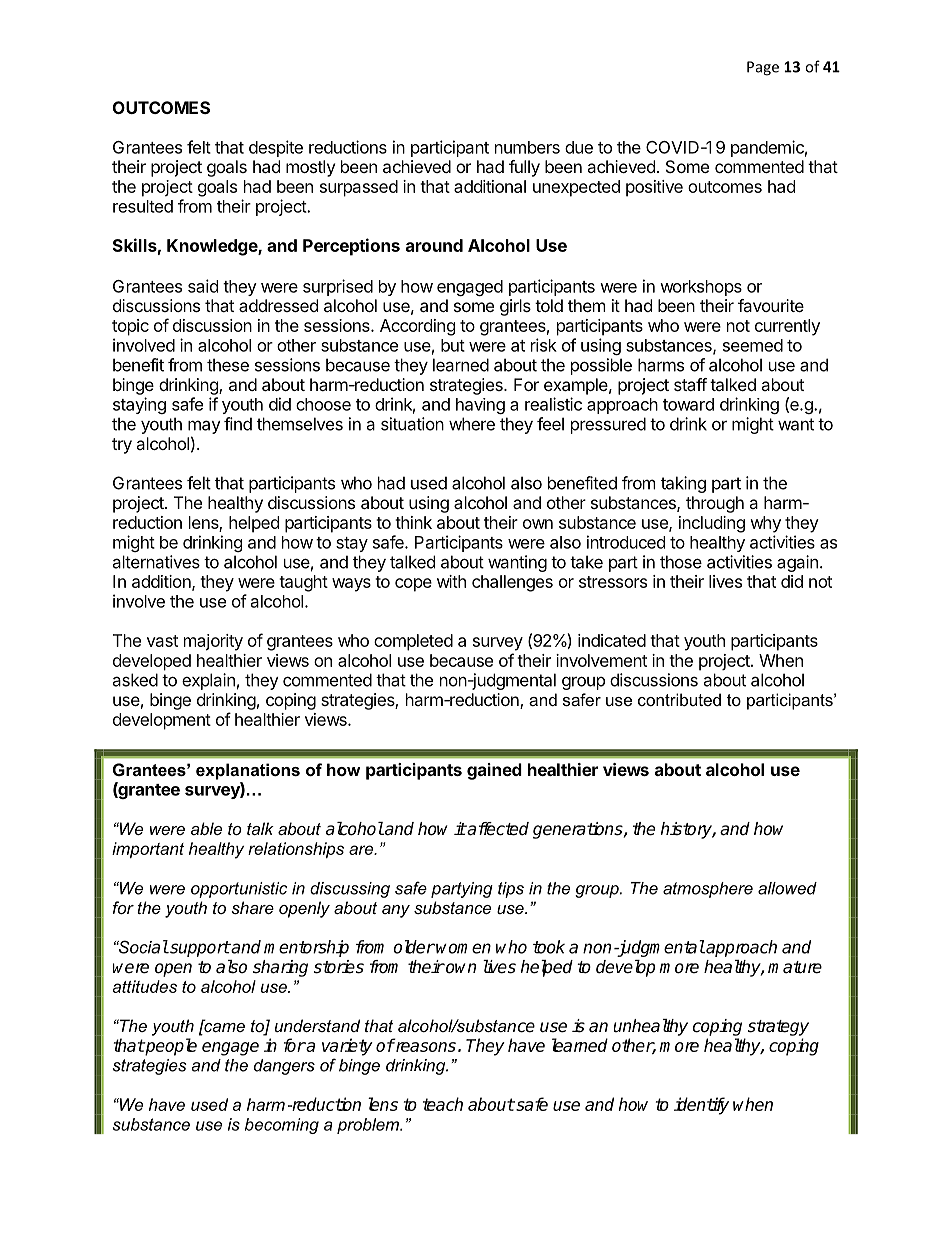 Image resolution: width=952 pixels, height=1233 pixels. What do you see at coordinates (753, 345) in the screenshot?
I see `seemed` at bounding box center [753, 345].
